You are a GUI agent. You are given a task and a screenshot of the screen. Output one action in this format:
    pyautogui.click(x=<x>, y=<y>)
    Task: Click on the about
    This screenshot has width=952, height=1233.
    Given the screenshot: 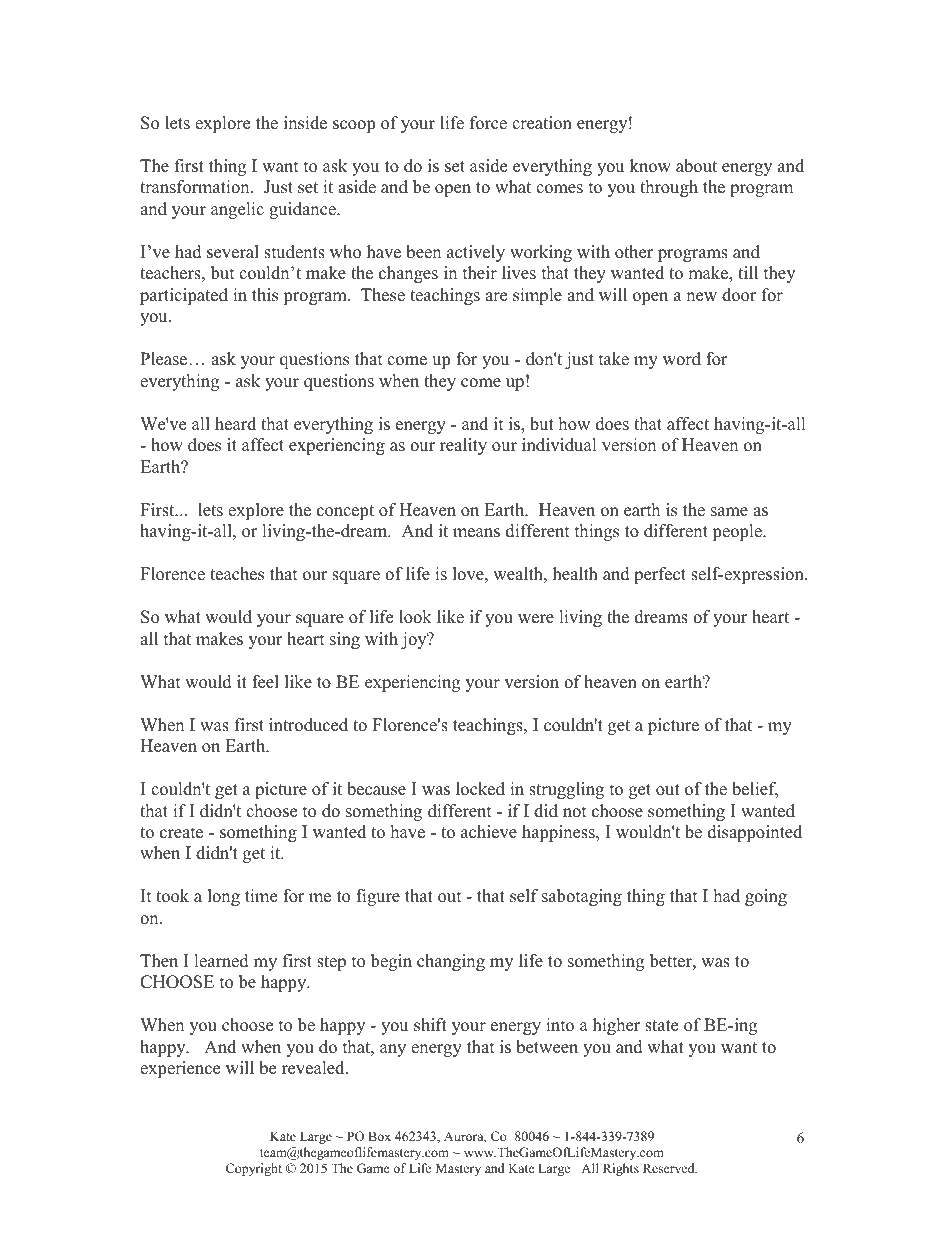 What is the action you would take?
    pyautogui.click(x=696, y=166)
